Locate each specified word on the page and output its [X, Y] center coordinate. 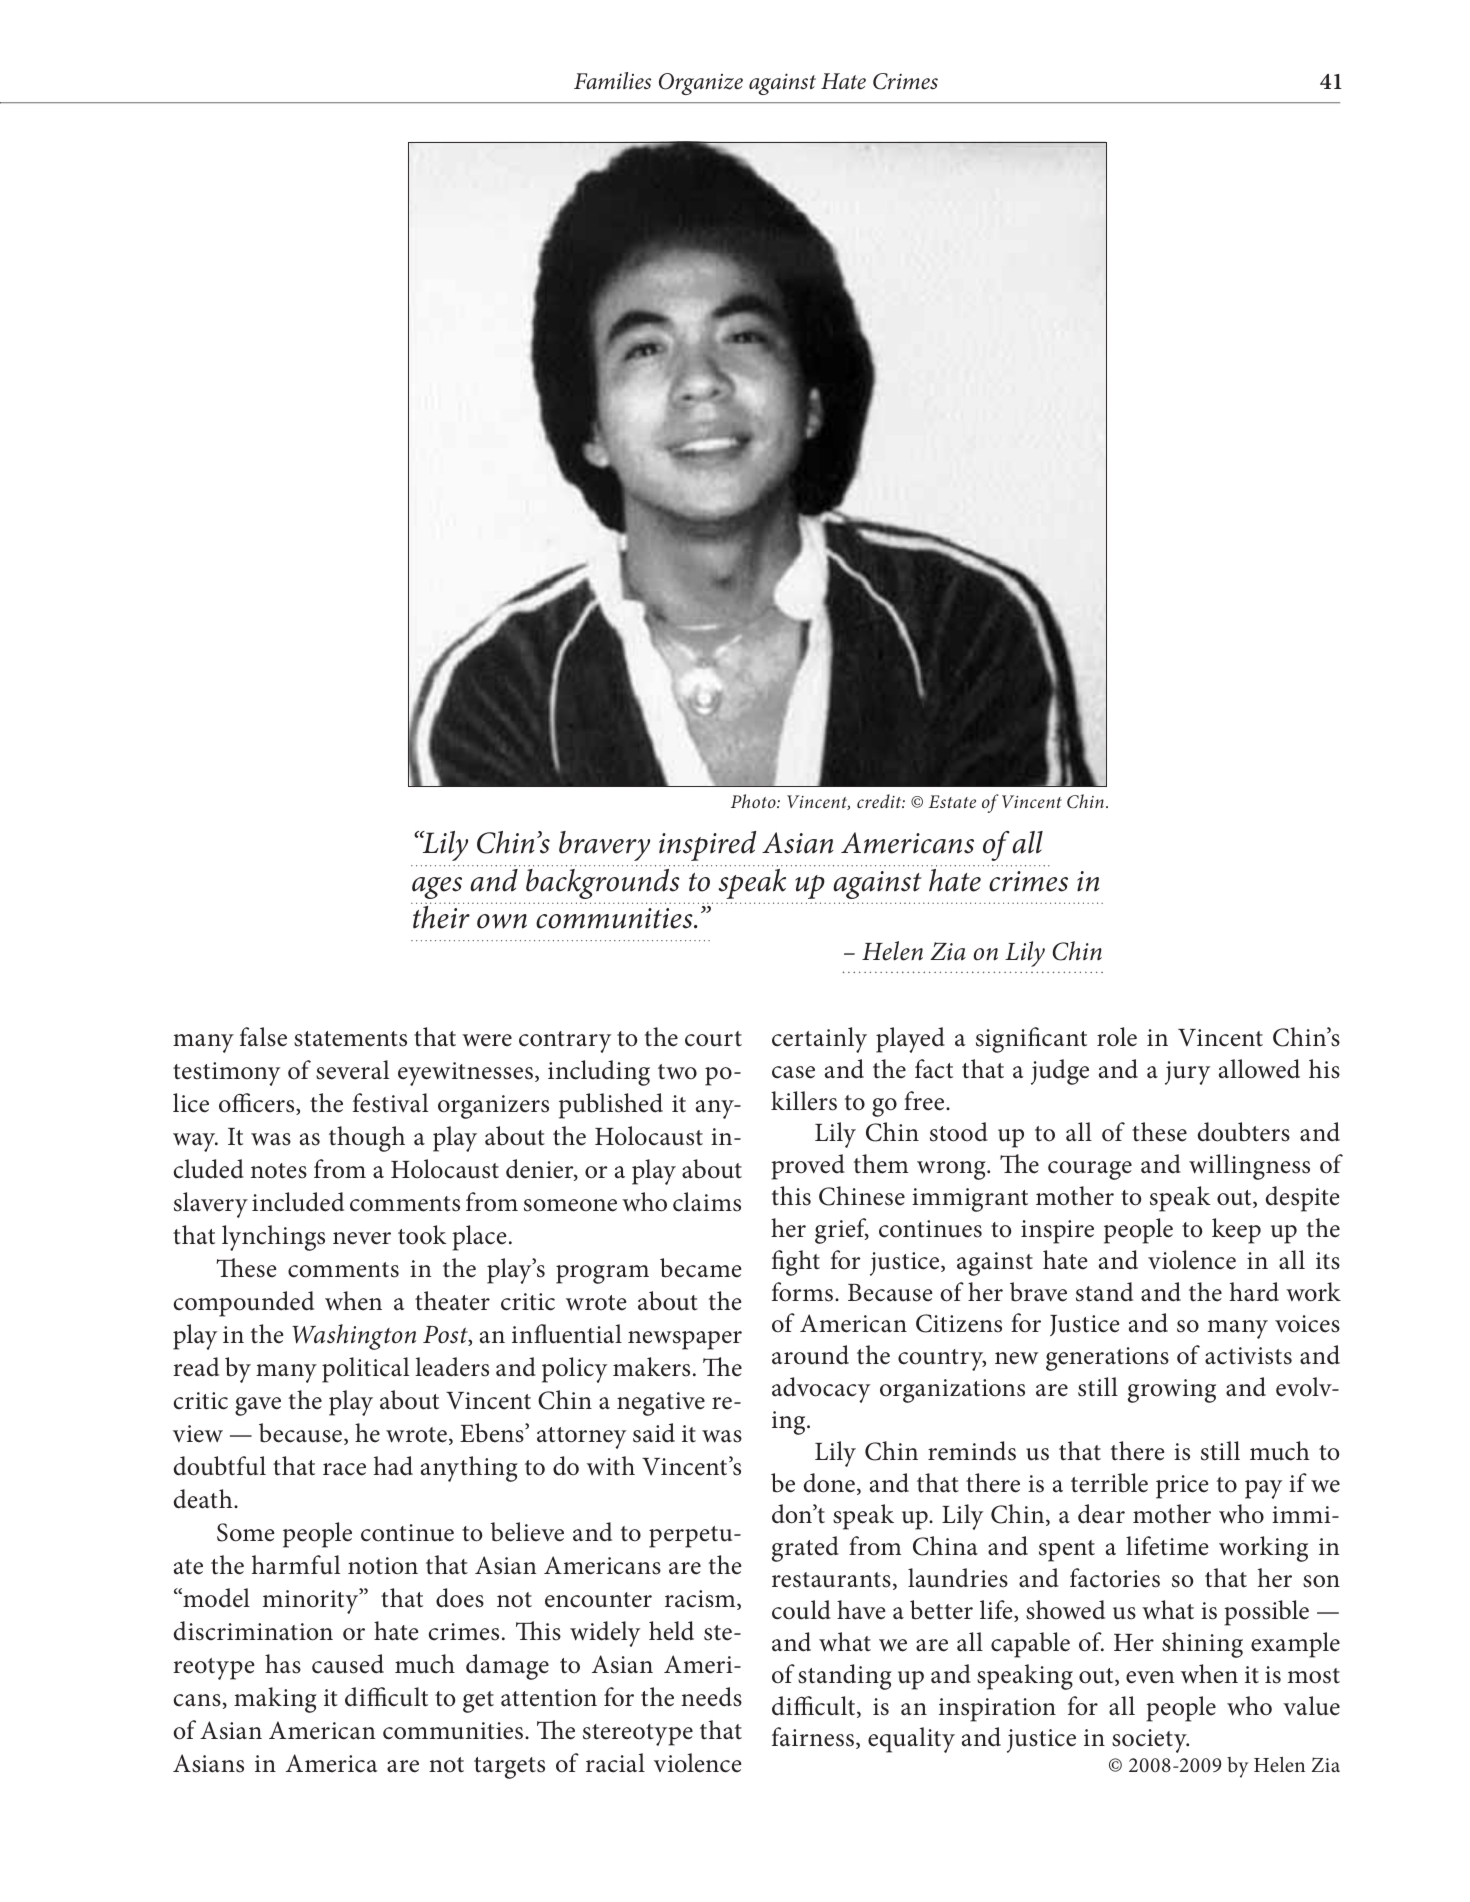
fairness [813, 1737]
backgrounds [603, 884]
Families [612, 81]
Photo [754, 801]
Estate [952, 801]
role [1117, 1037]
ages [437, 888]
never [362, 1238]
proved [808, 1167]
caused [348, 1664]
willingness [1249, 1167]
